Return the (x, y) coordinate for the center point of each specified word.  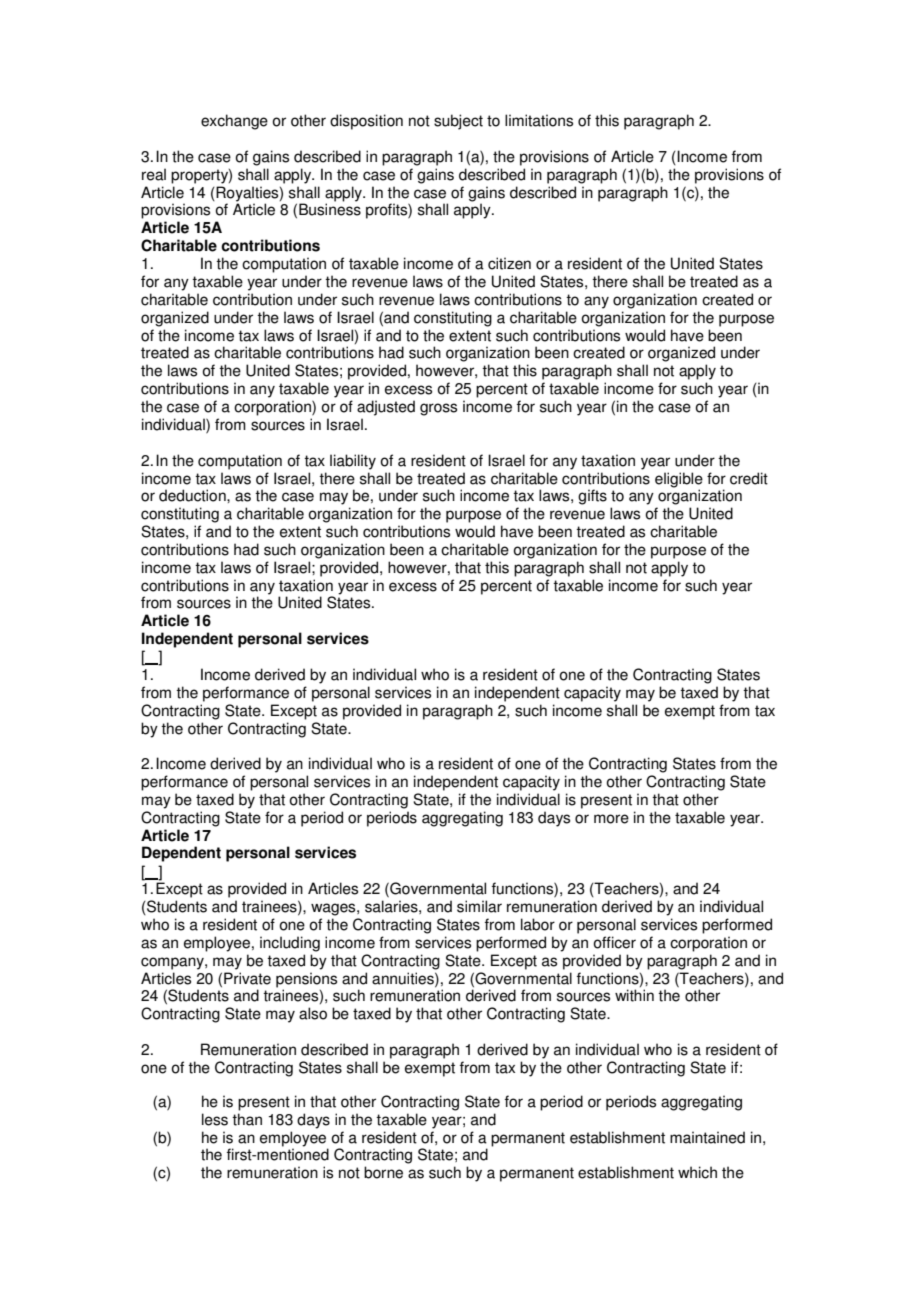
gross (438, 409)
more (611, 819)
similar (479, 906)
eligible (679, 480)
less (215, 1119)
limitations (539, 120)
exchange (234, 122)
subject (458, 122)
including (290, 944)
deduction (193, 495)
